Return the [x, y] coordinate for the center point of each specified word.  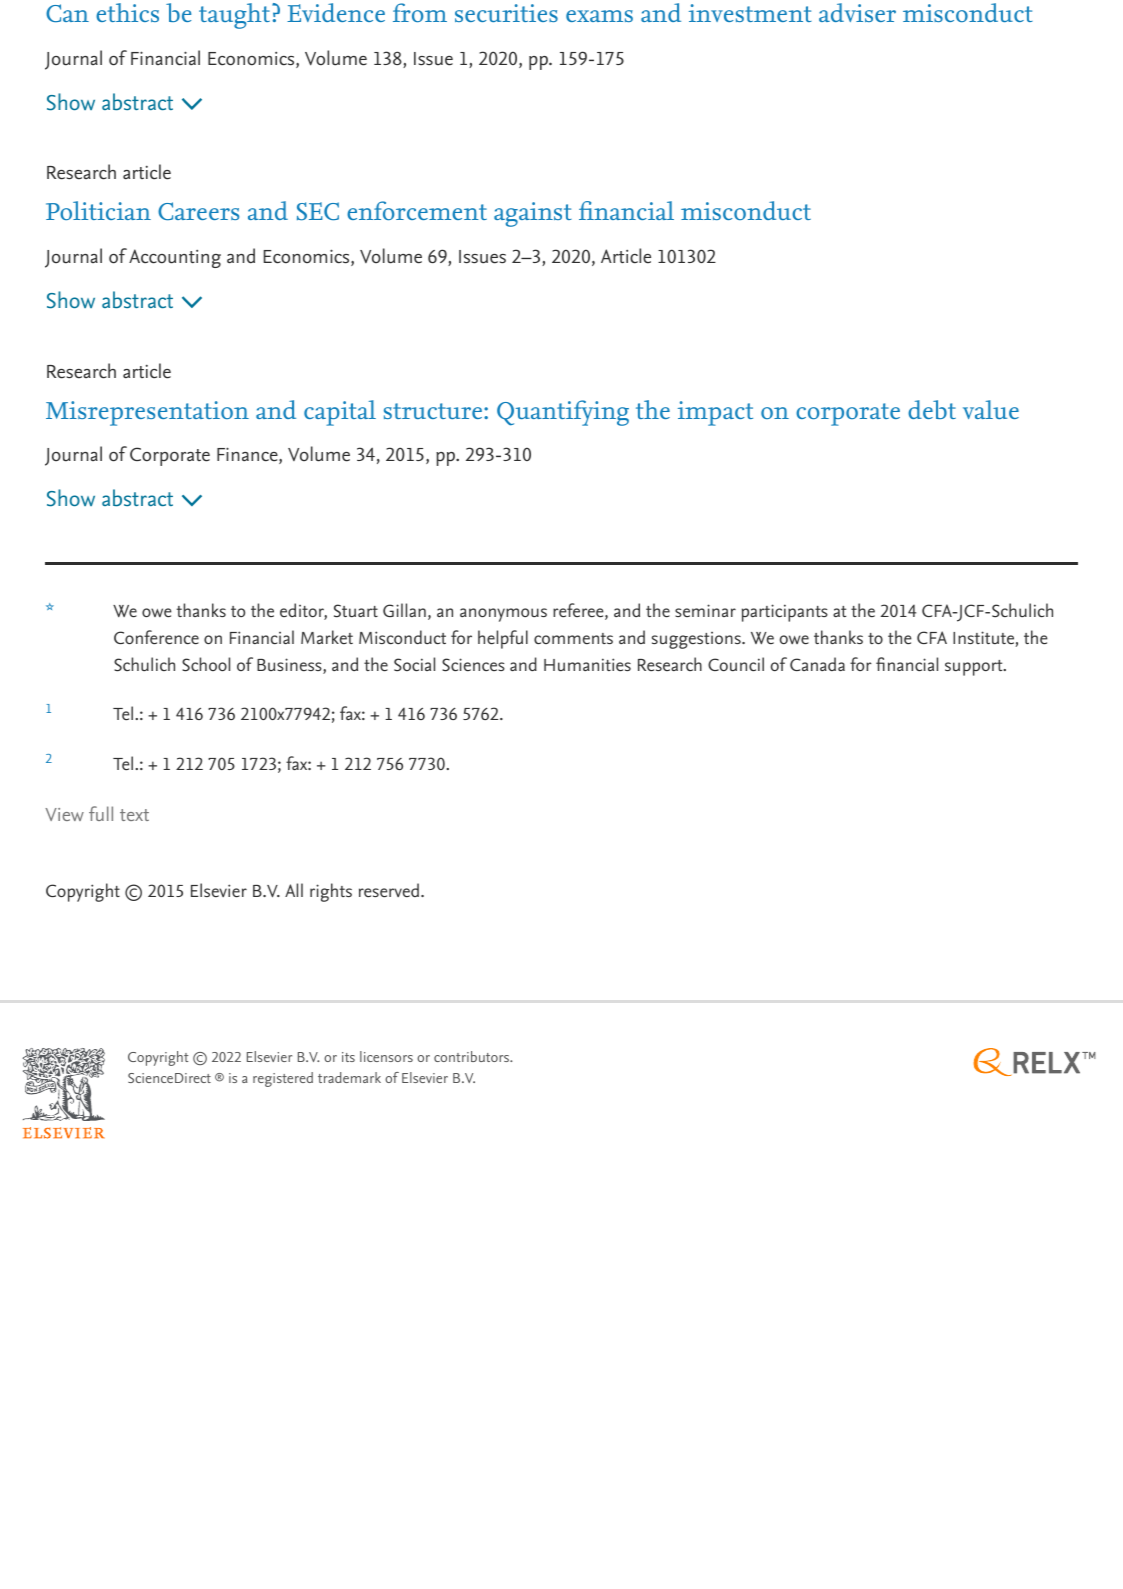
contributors [473, 1056]
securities [506, 13]
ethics [127, 12]
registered [283, 1079]
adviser [857, 12]
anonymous [503, 615]
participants [785, 613]
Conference [156, 637]
